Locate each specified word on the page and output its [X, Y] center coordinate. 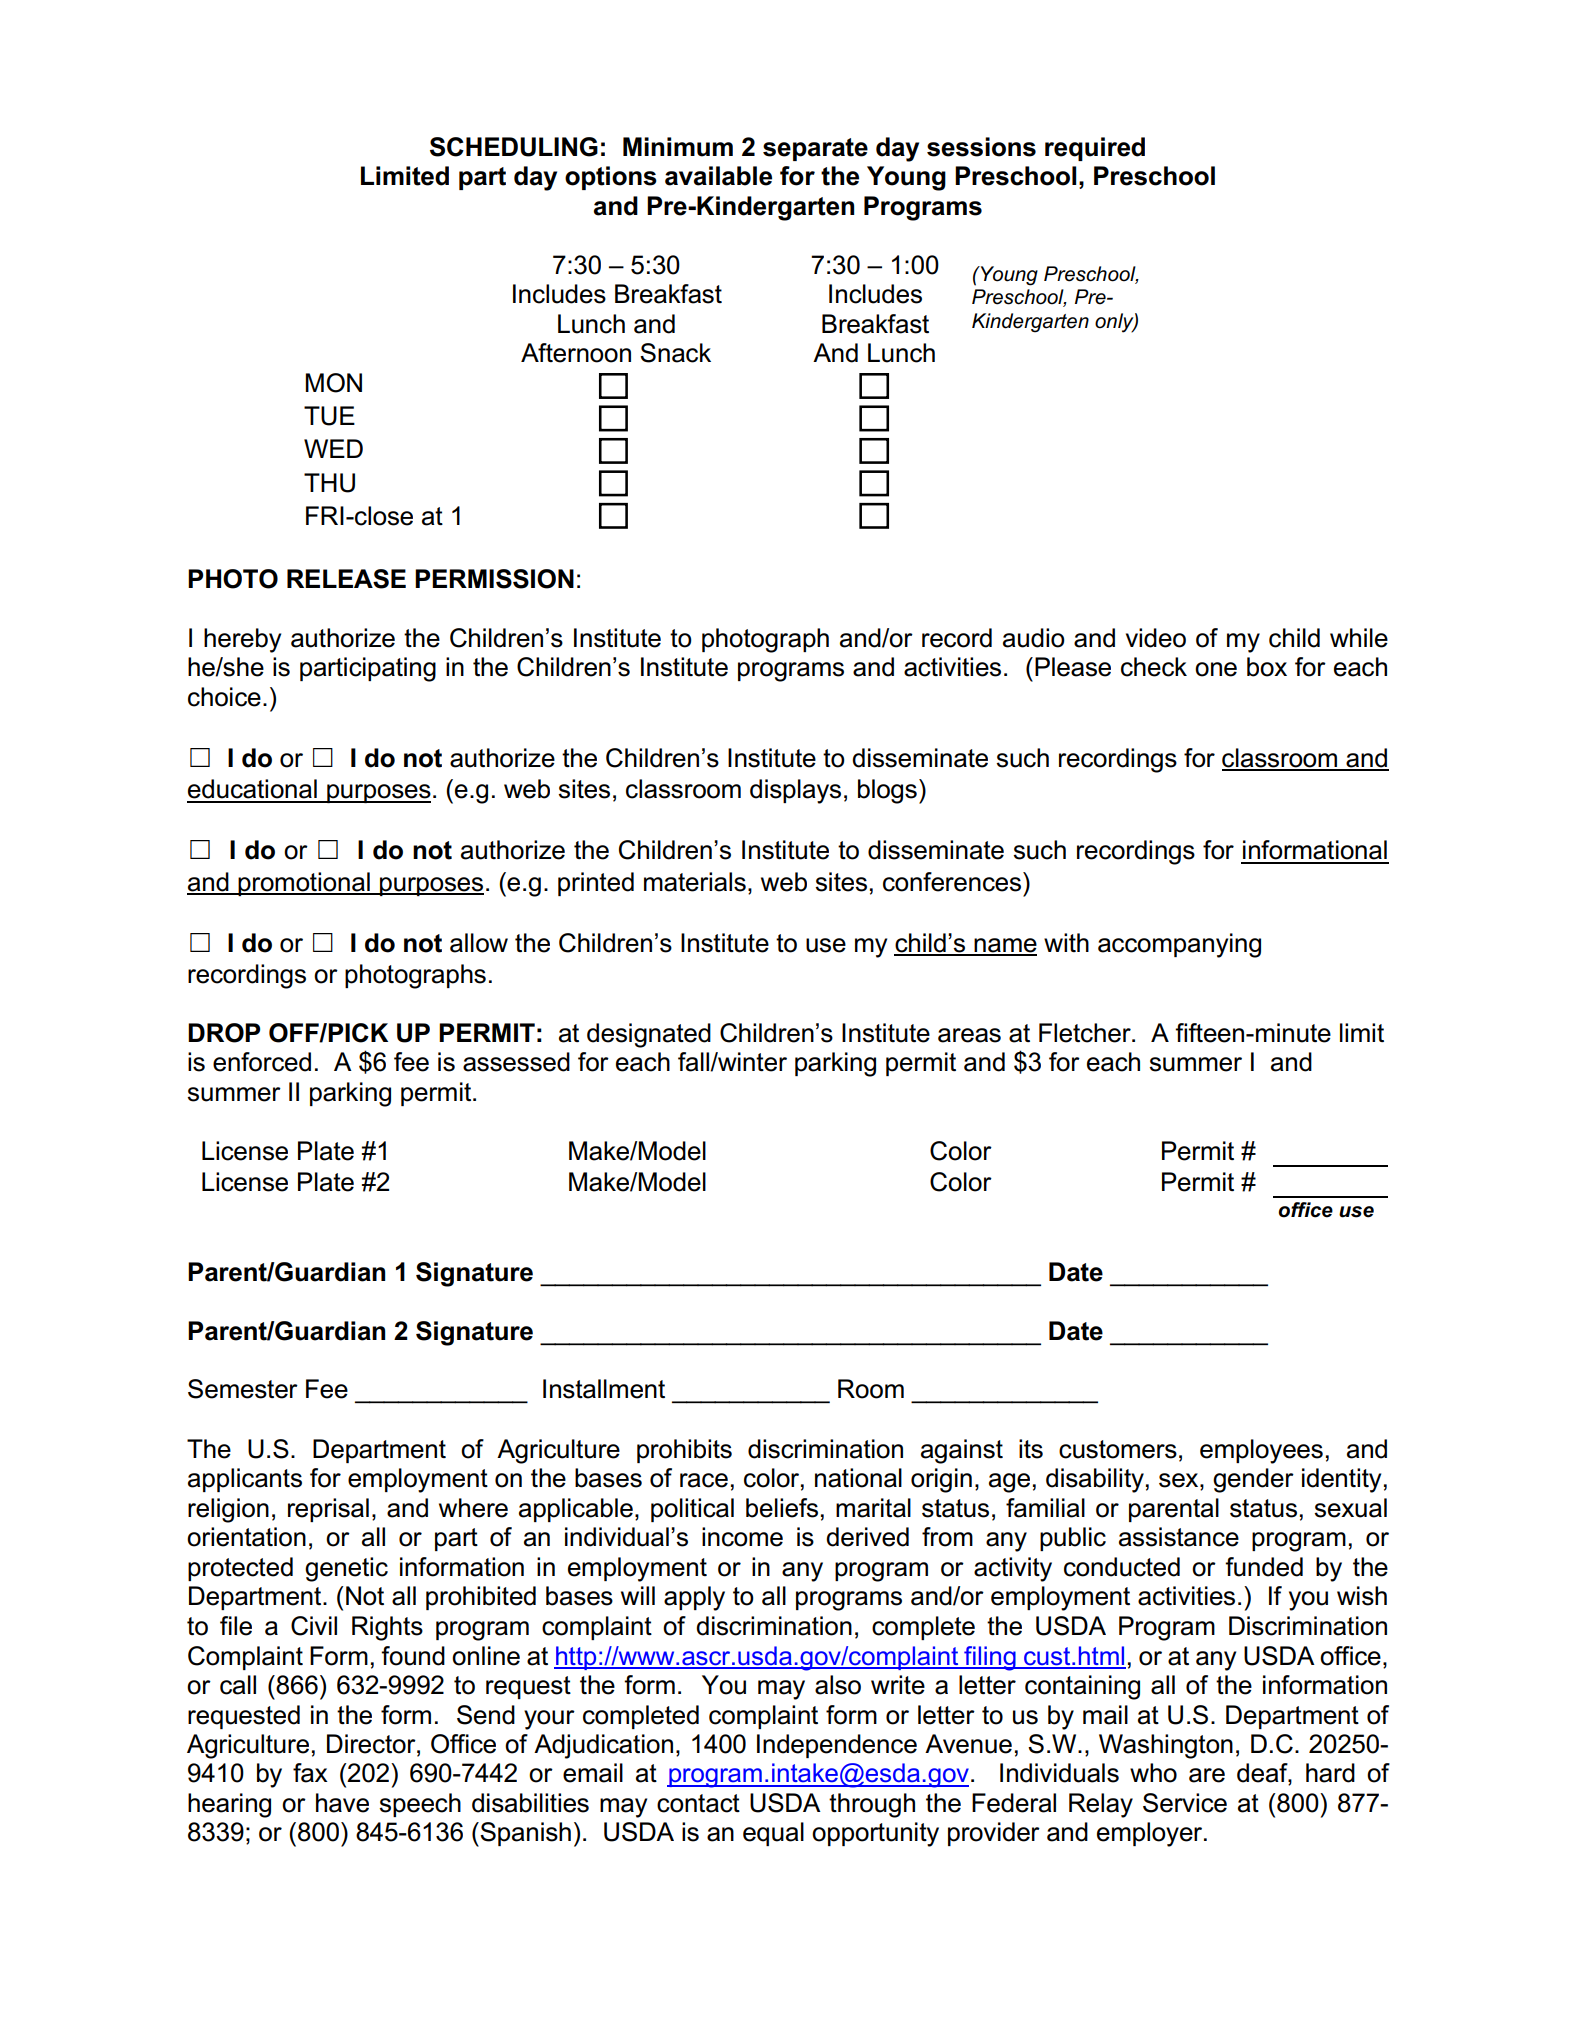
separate [815, 149]
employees [1261, 1451]
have [342, 1803]
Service [1185, 1803]
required [1095, 149]
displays [795, 791]
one [1216, 669]
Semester [243, 1389]
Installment [604, 1389]
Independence [837, 1746]
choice [224, 697]
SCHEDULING [514, 147]
